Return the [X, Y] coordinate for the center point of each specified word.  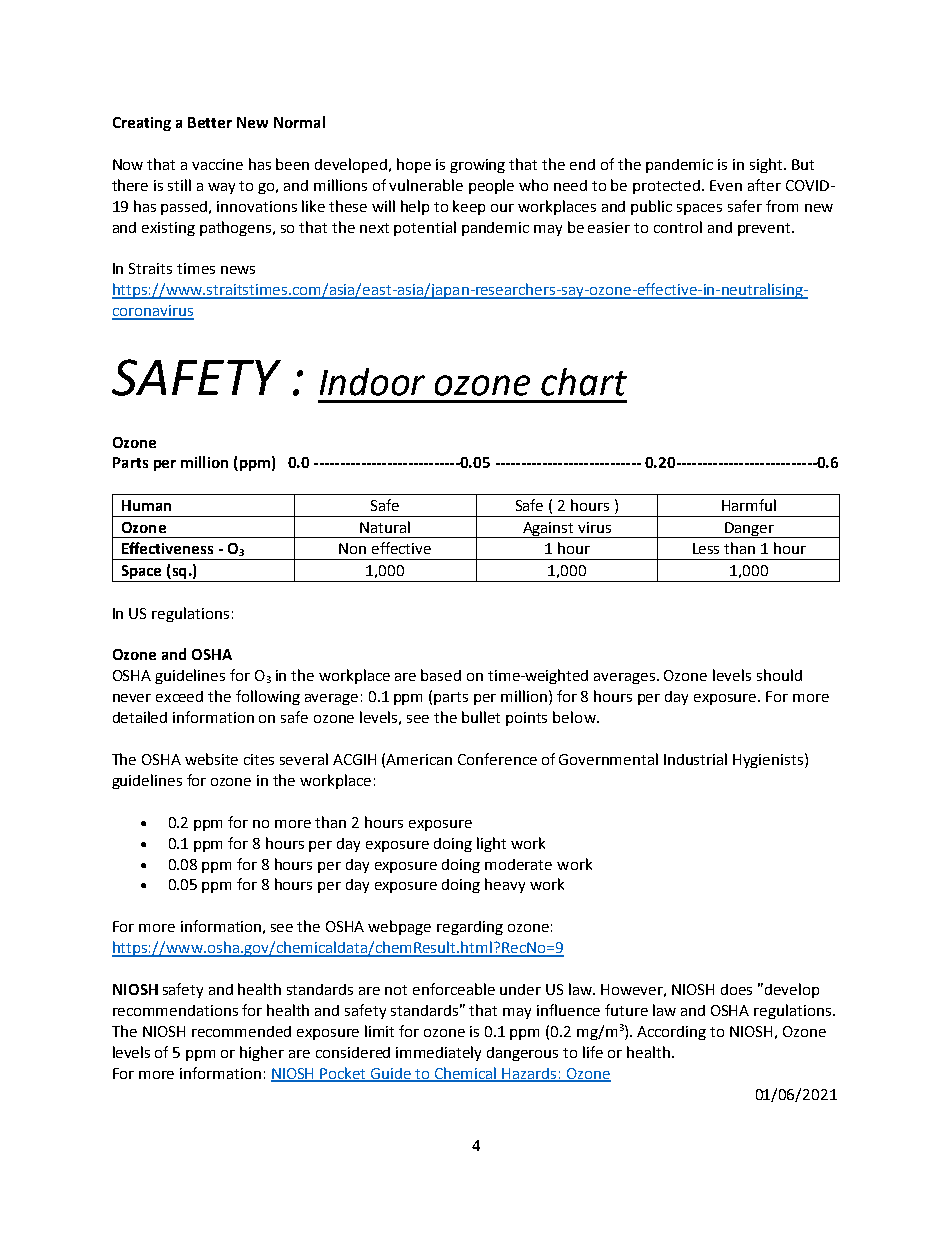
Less [706, 548]
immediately [438, 1053]
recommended [241, 1031]
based [441, 675]
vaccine [217, 164]
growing [477, 166]
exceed [179, 696]
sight [767, 165]
